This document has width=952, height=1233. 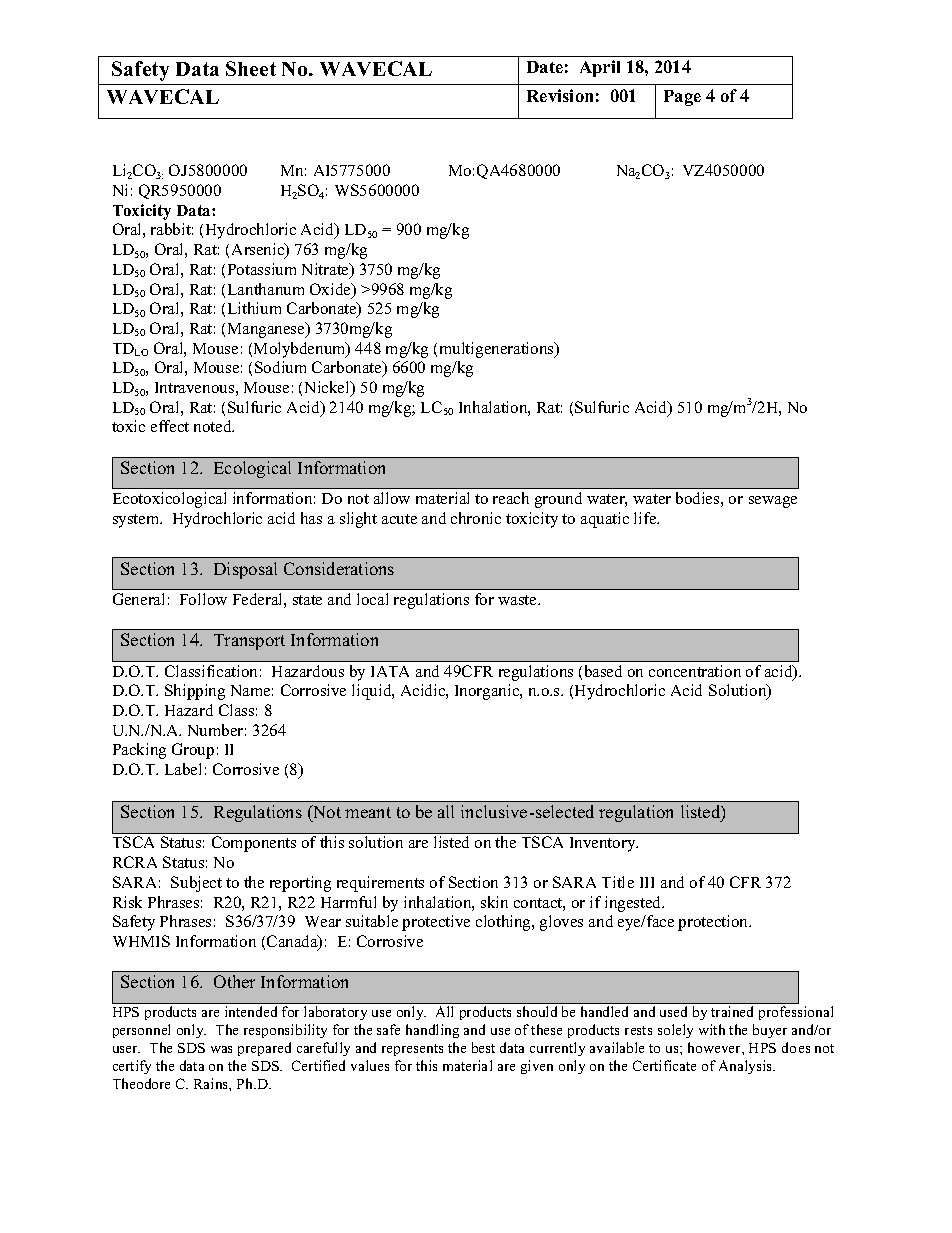 I want to click on III, so click(x=647, y=882).
